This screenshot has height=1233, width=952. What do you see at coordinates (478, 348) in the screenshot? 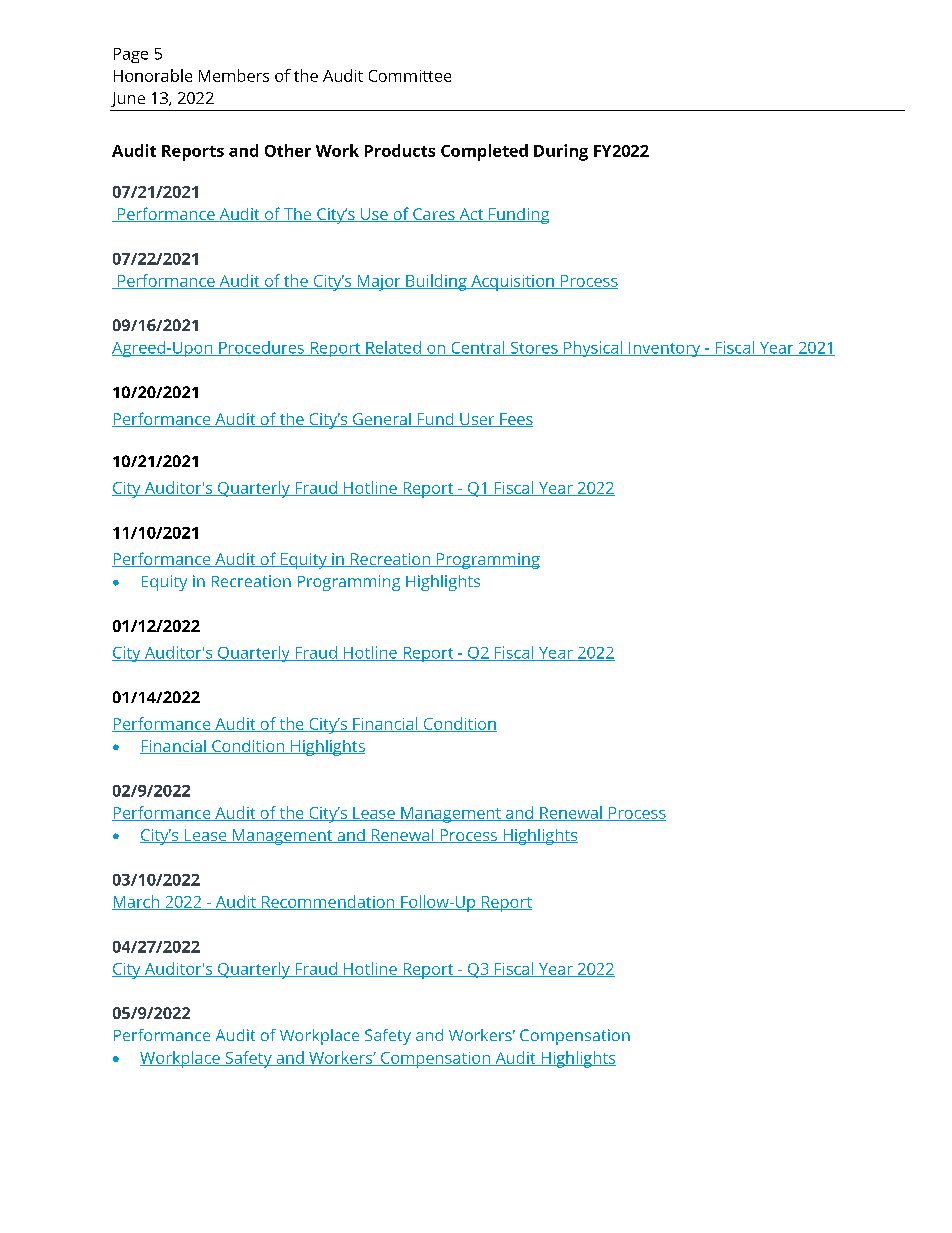
I see `Central` at bounding box center [478, 348].
